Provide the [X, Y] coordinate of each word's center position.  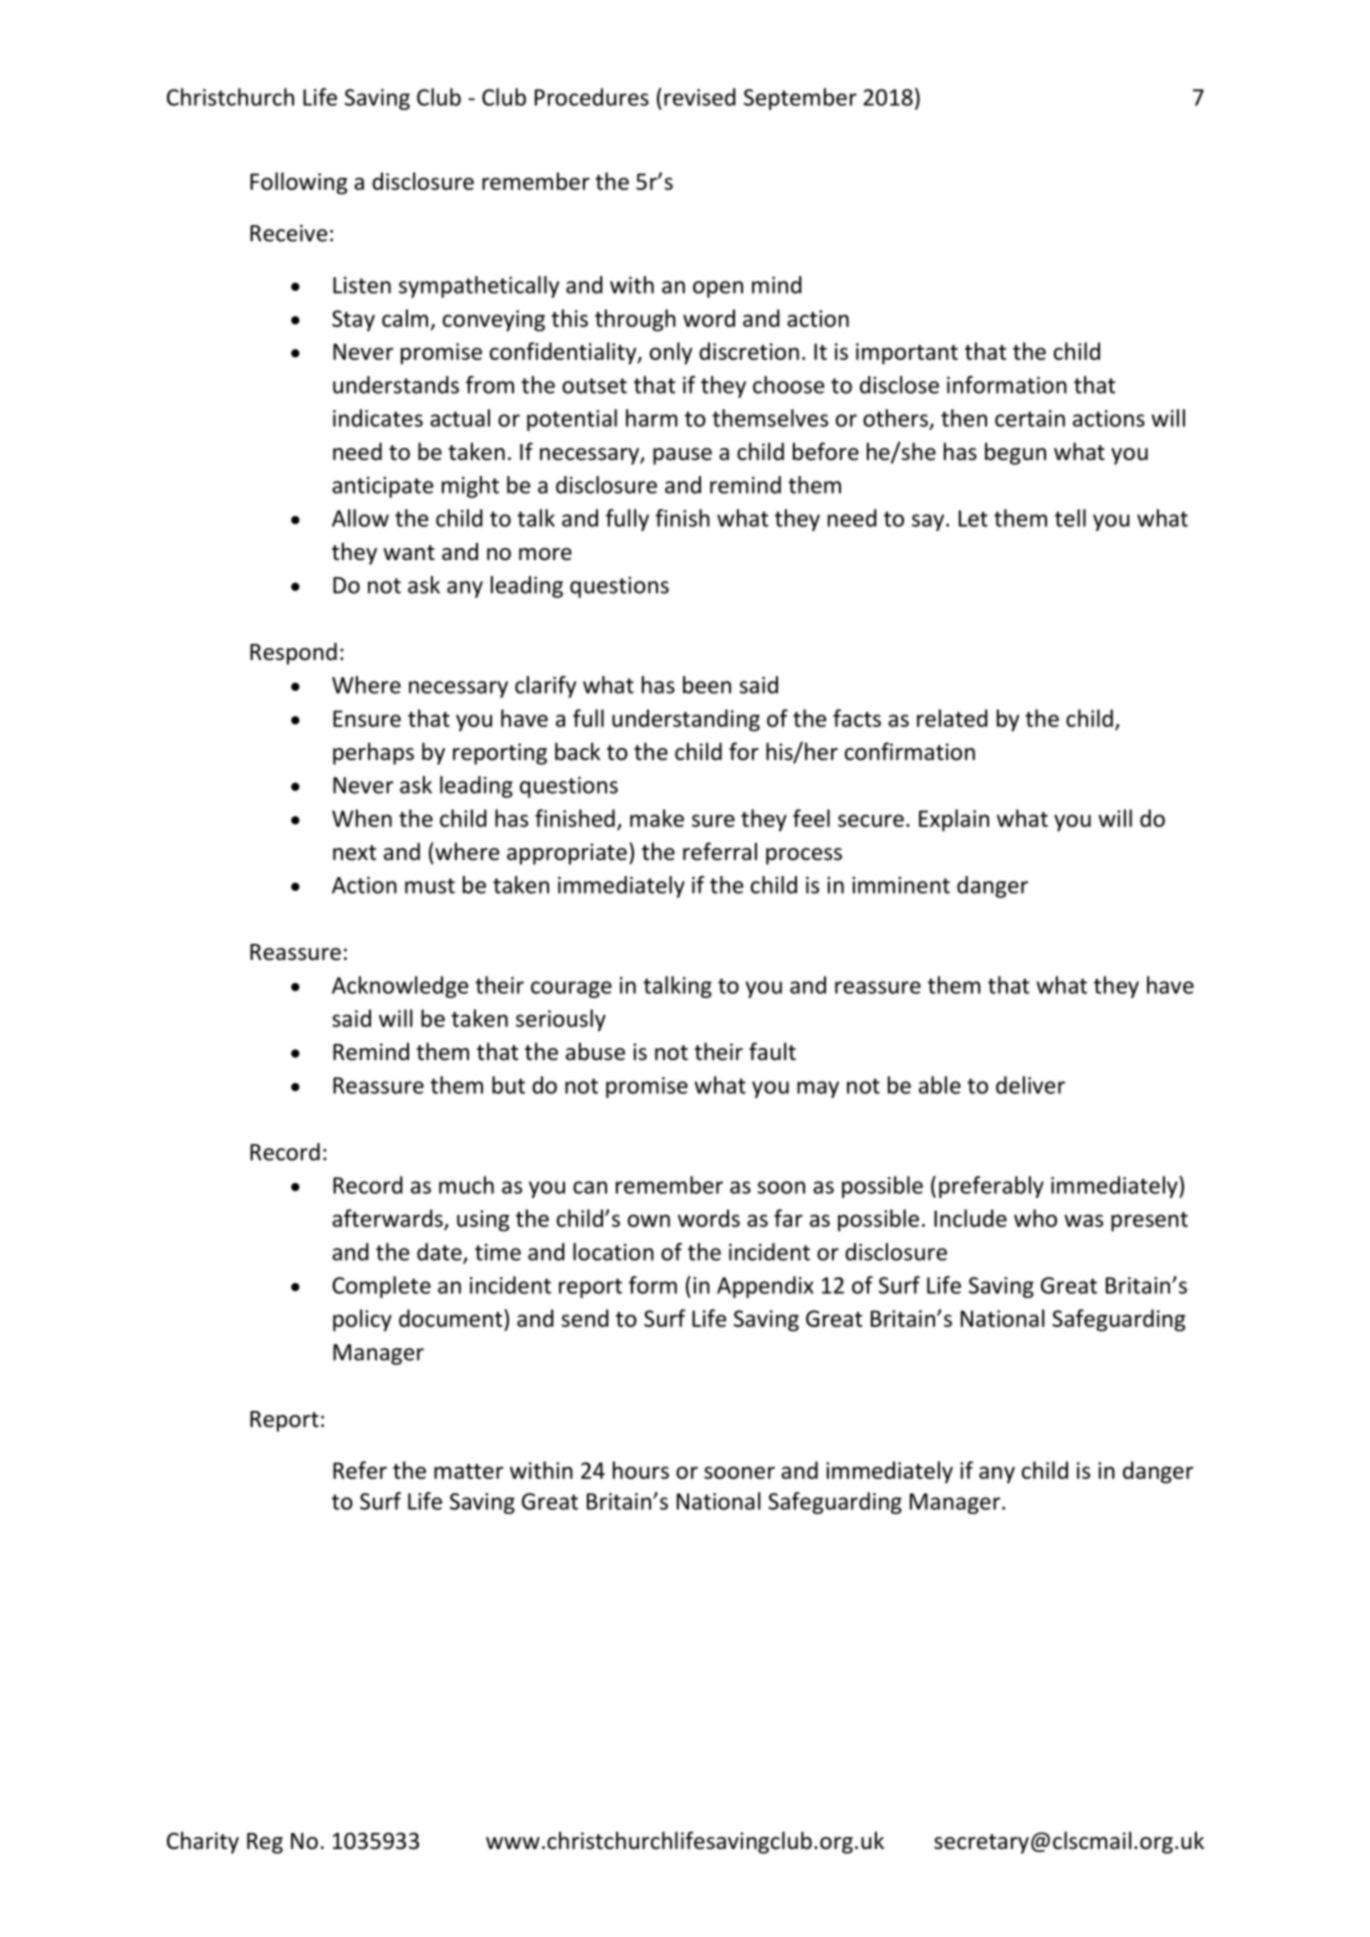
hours [641, 1470]
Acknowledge [400, 987]
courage [571, 989]
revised [700, 97]
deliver [1030, 1085]
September [800, 99]
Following [298, 183]
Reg [265, 1843]
